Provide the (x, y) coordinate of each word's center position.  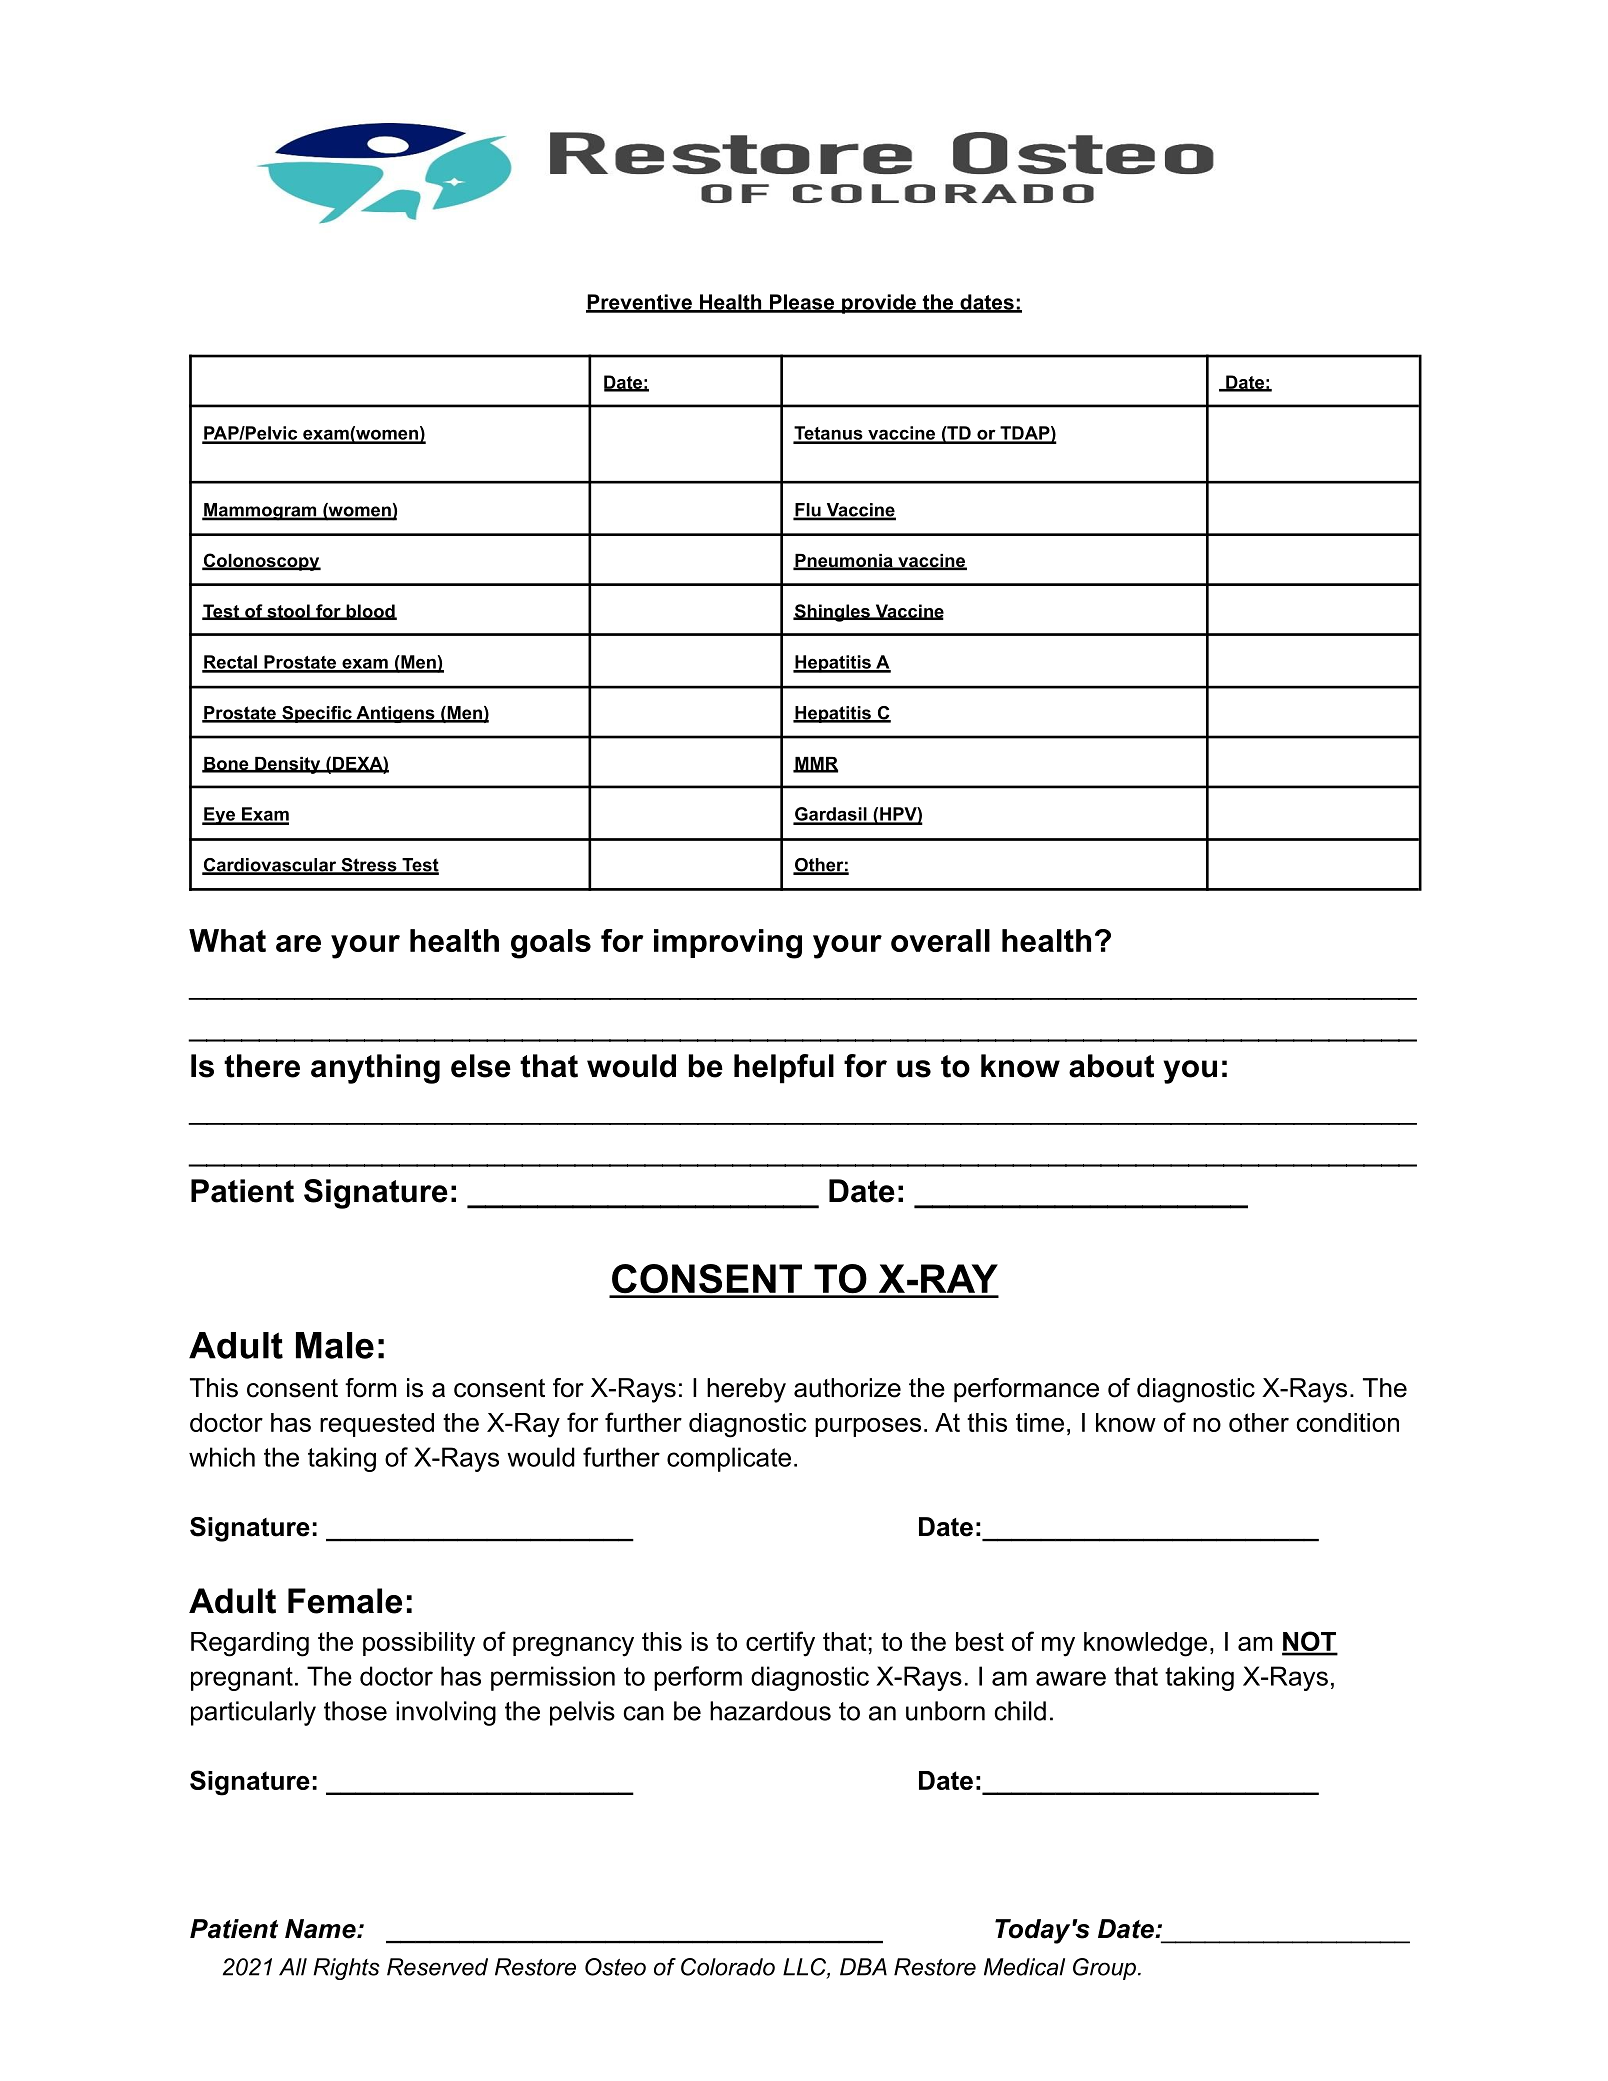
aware (1071, 1678)
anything (375, 1069)
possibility (419, 1644)
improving (728, 944)
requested (377, 1425)
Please (802, 303)
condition (1348, 1422)
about (1111, 1066)
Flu (808, 511)
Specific (317, 714)
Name (321, 1929)
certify (780, 1644)
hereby (746, 1390)
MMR (815, 764)
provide (879, 304)
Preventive (640, 303)
